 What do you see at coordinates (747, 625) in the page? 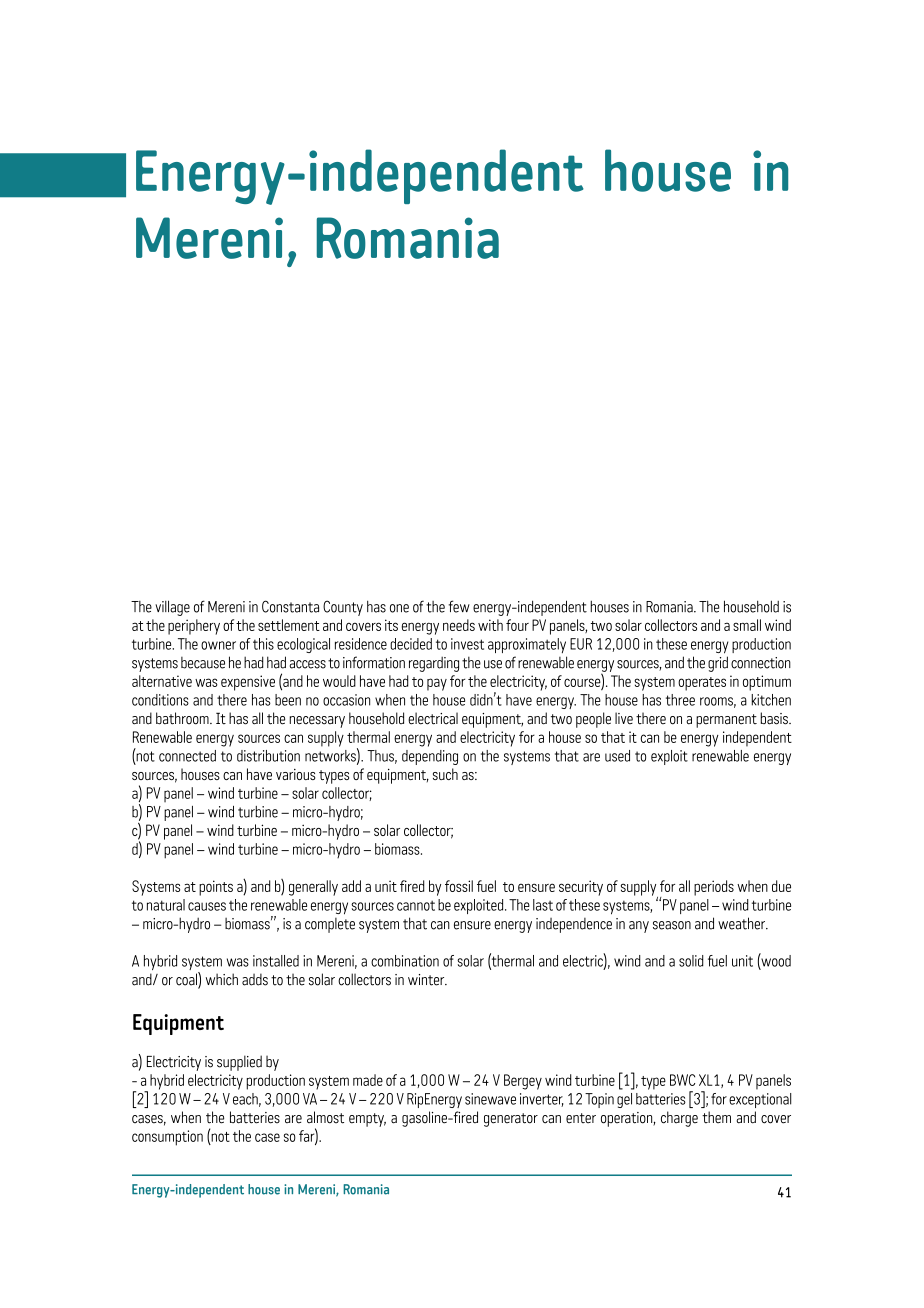
I see `small` at bounding box center [747, 625].
